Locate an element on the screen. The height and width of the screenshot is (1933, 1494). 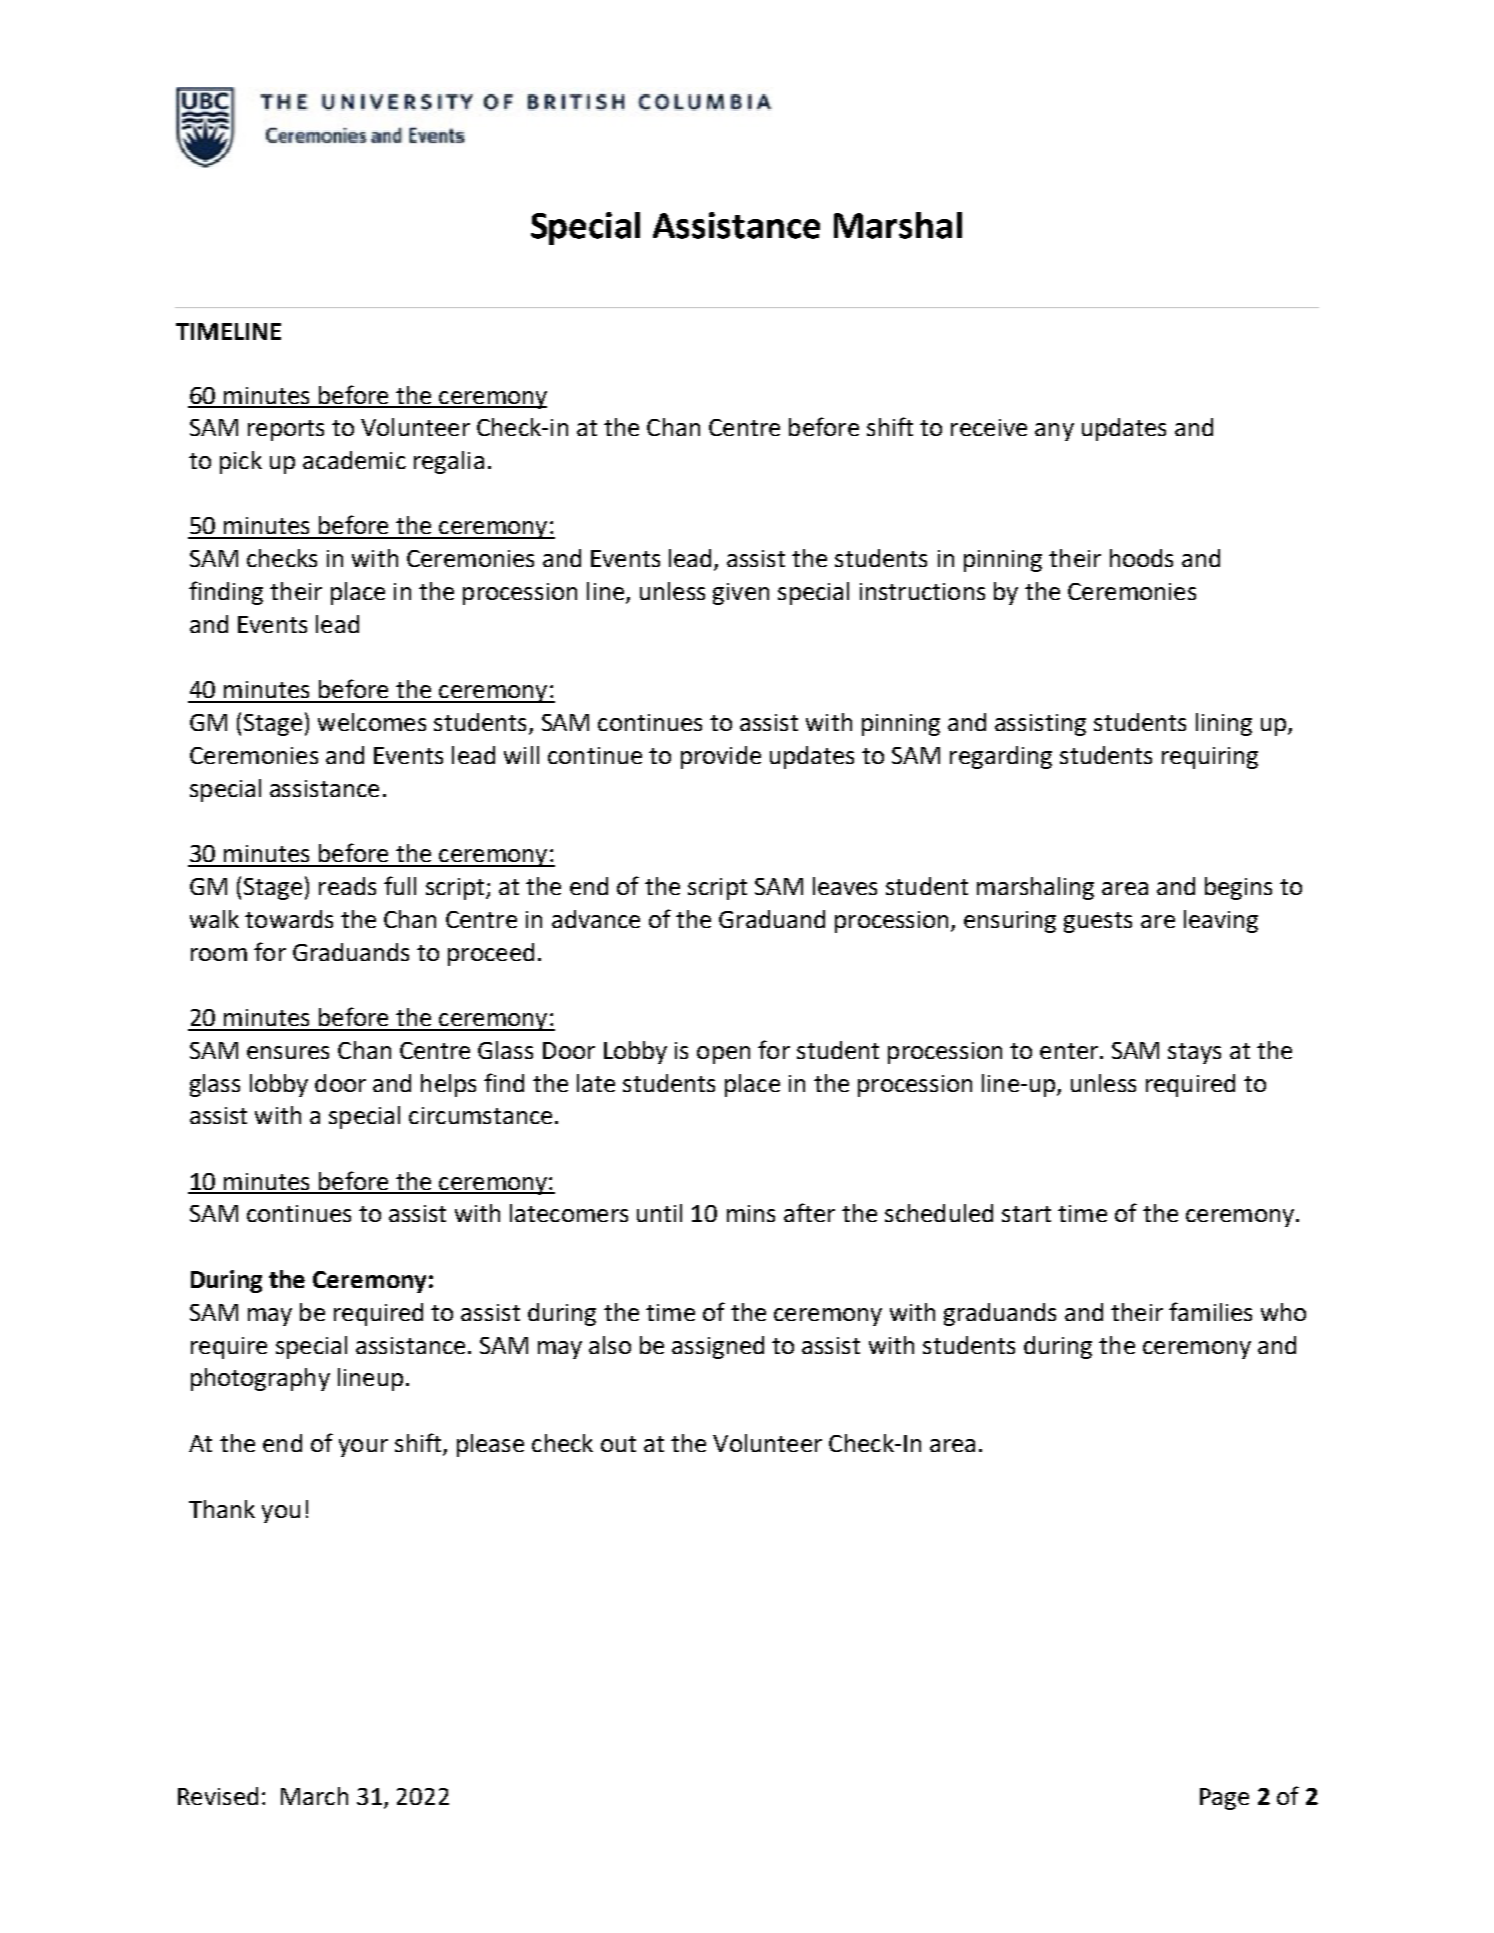
given is located at coordinates (741, 594).
